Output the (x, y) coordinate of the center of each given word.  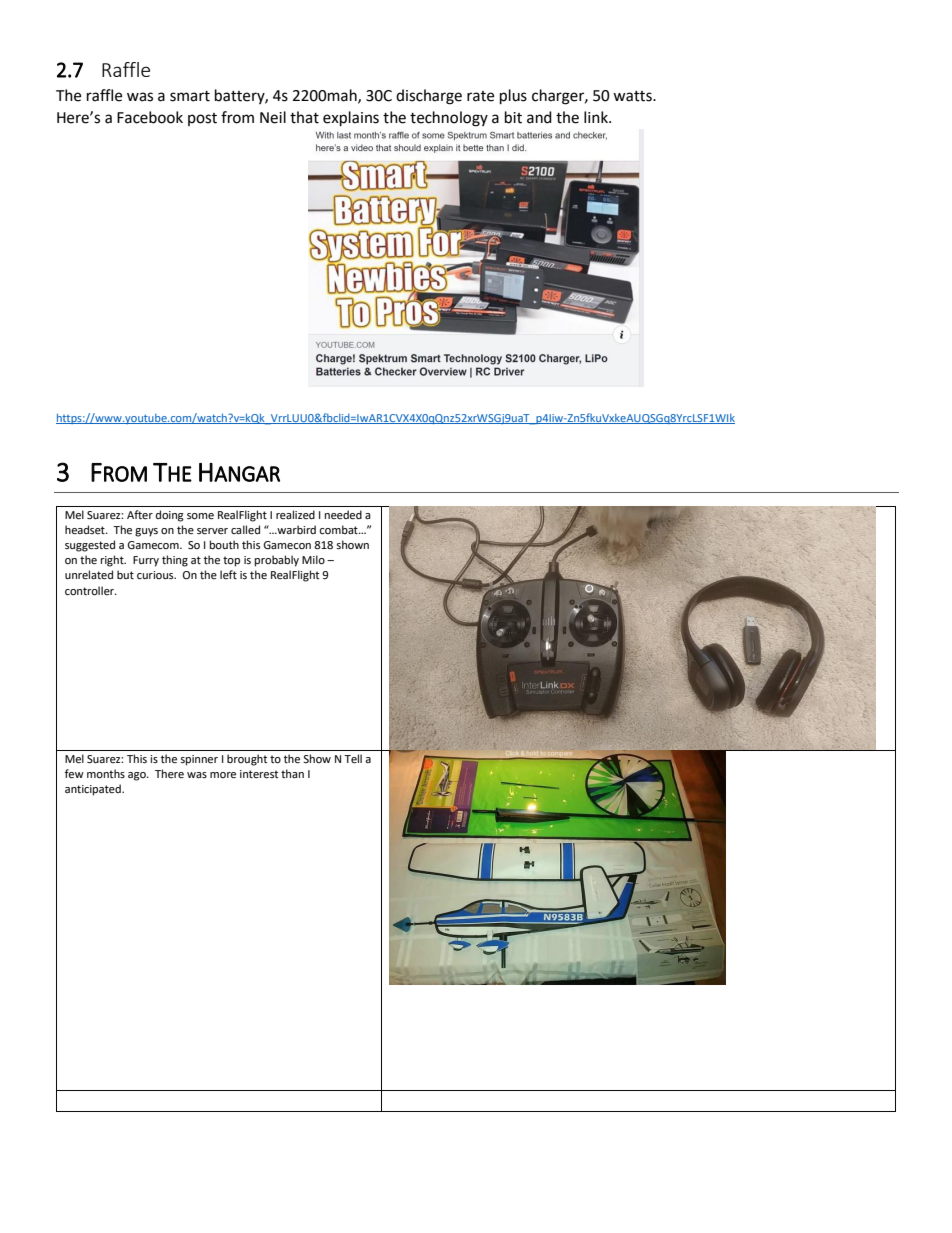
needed (343, 515)
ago (138, 776)
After (140, 515)
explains (351, 119)
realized (295, 514)
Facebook (150, 117)
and (539, 117)
